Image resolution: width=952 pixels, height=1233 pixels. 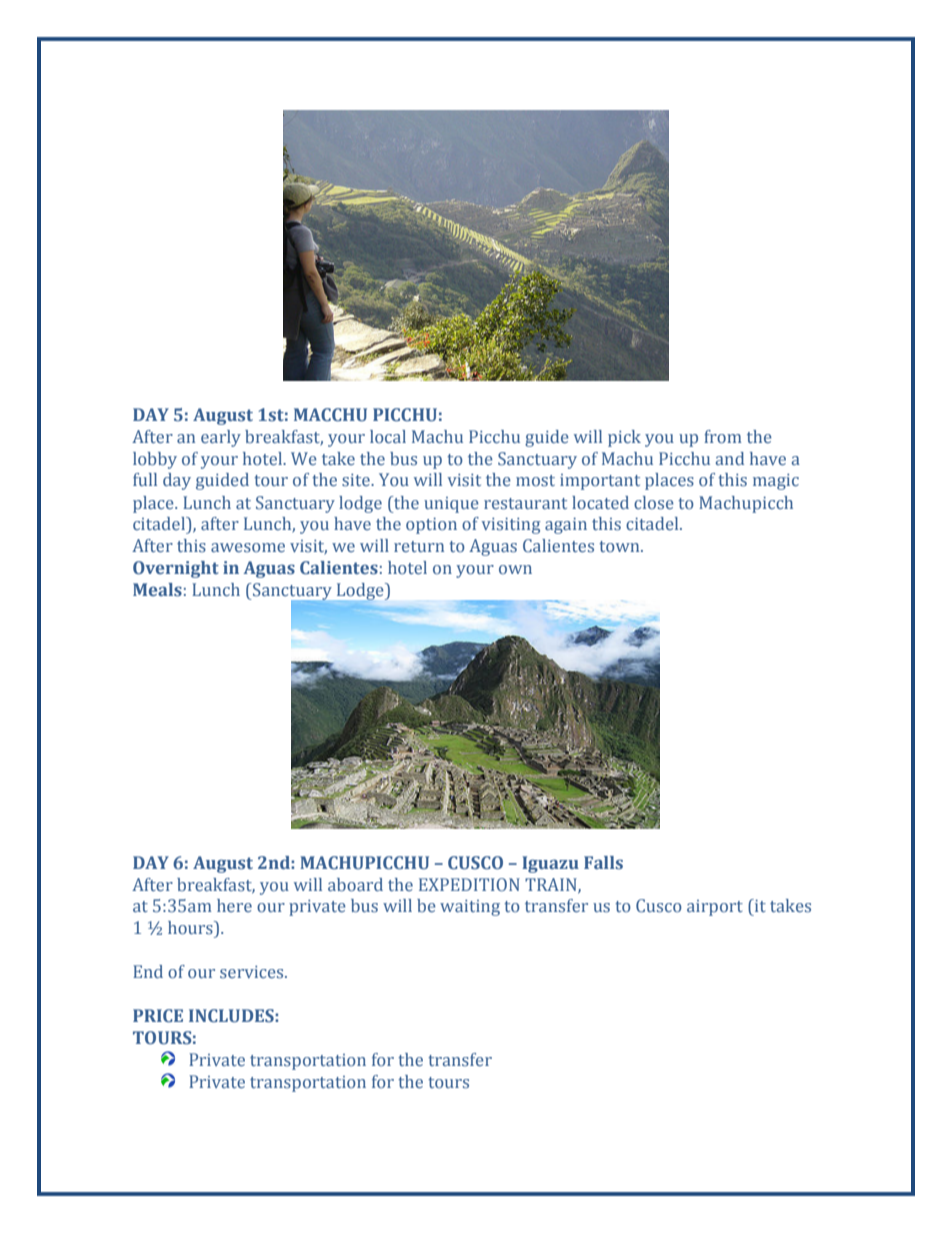 I want to click on Falls, so click(x=603, y=862).
